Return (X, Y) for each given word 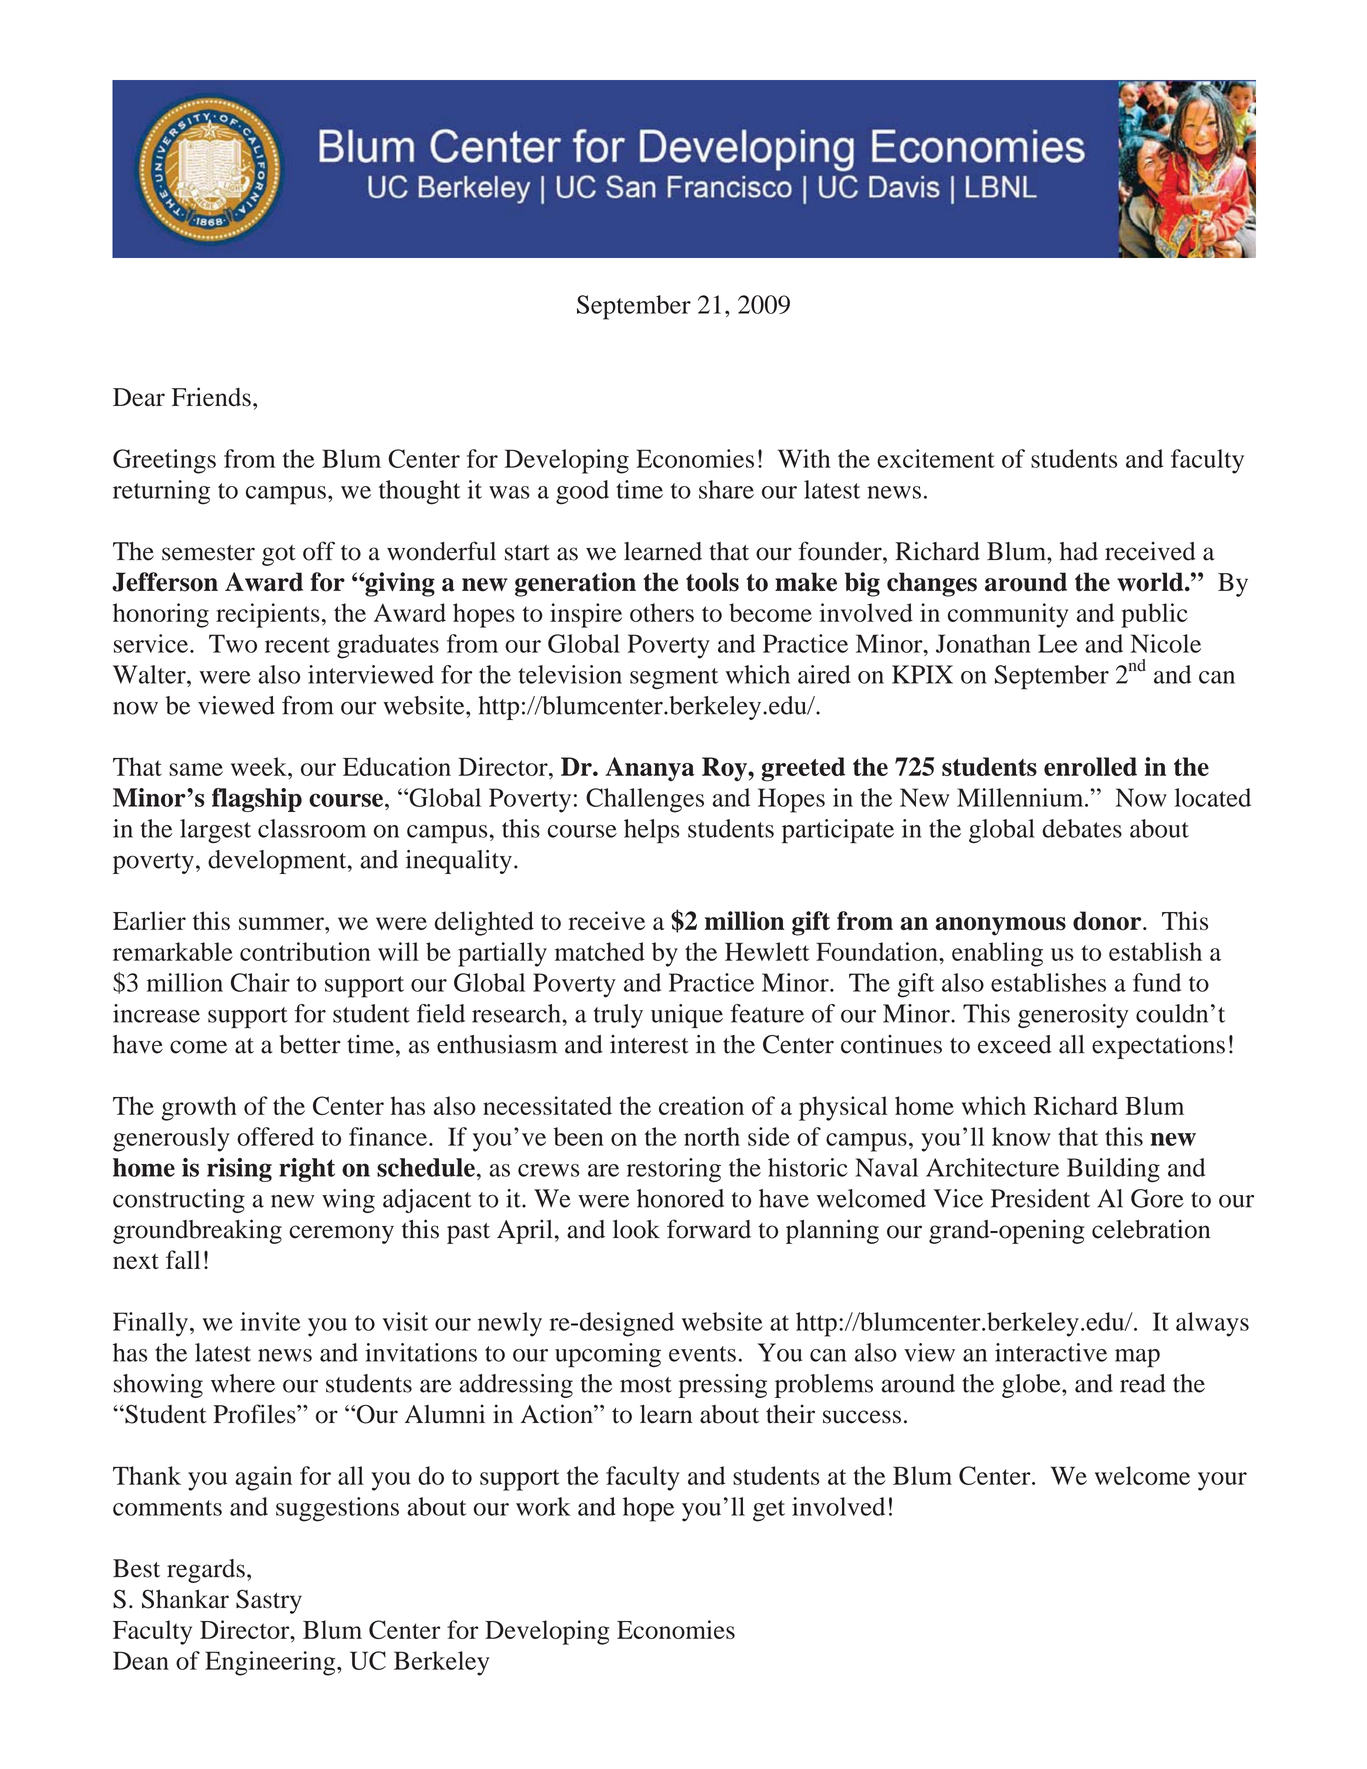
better (310, 1044)
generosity (1073, 1016)
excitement (936, 458)
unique (687, 1016)
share (726, 489)
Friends (211, 397)
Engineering (271, 1663)
